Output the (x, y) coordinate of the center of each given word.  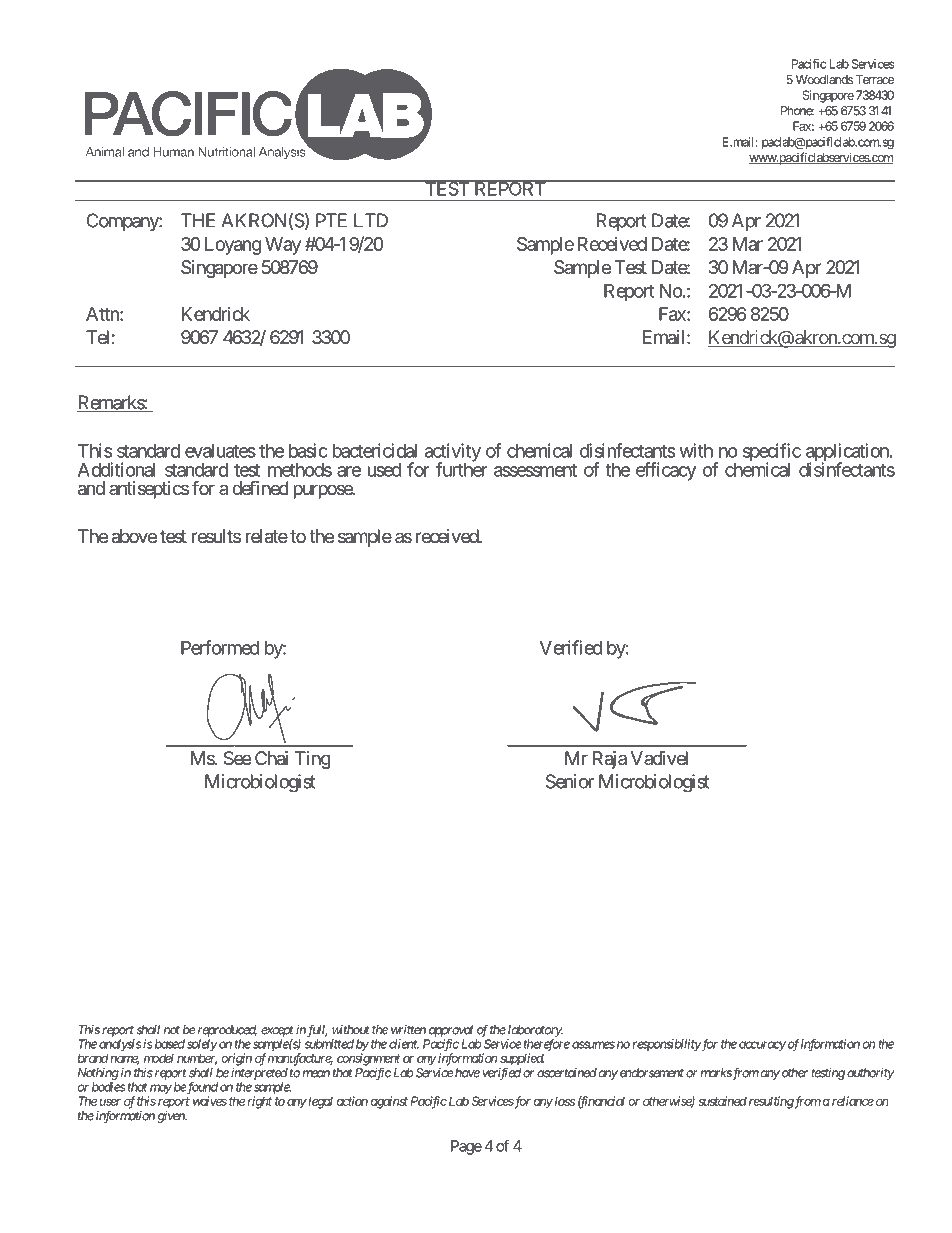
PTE (331, 220)
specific (772, 453)
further (461, 469)
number (197, 1059)
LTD (371, 220)
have (467, 1073)
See (237, 758)
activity (453, 453)
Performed (220, 647)
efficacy (666, 471)
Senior (570, 781)
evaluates (220, 451)
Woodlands (824, 79)
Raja (610, 760)
